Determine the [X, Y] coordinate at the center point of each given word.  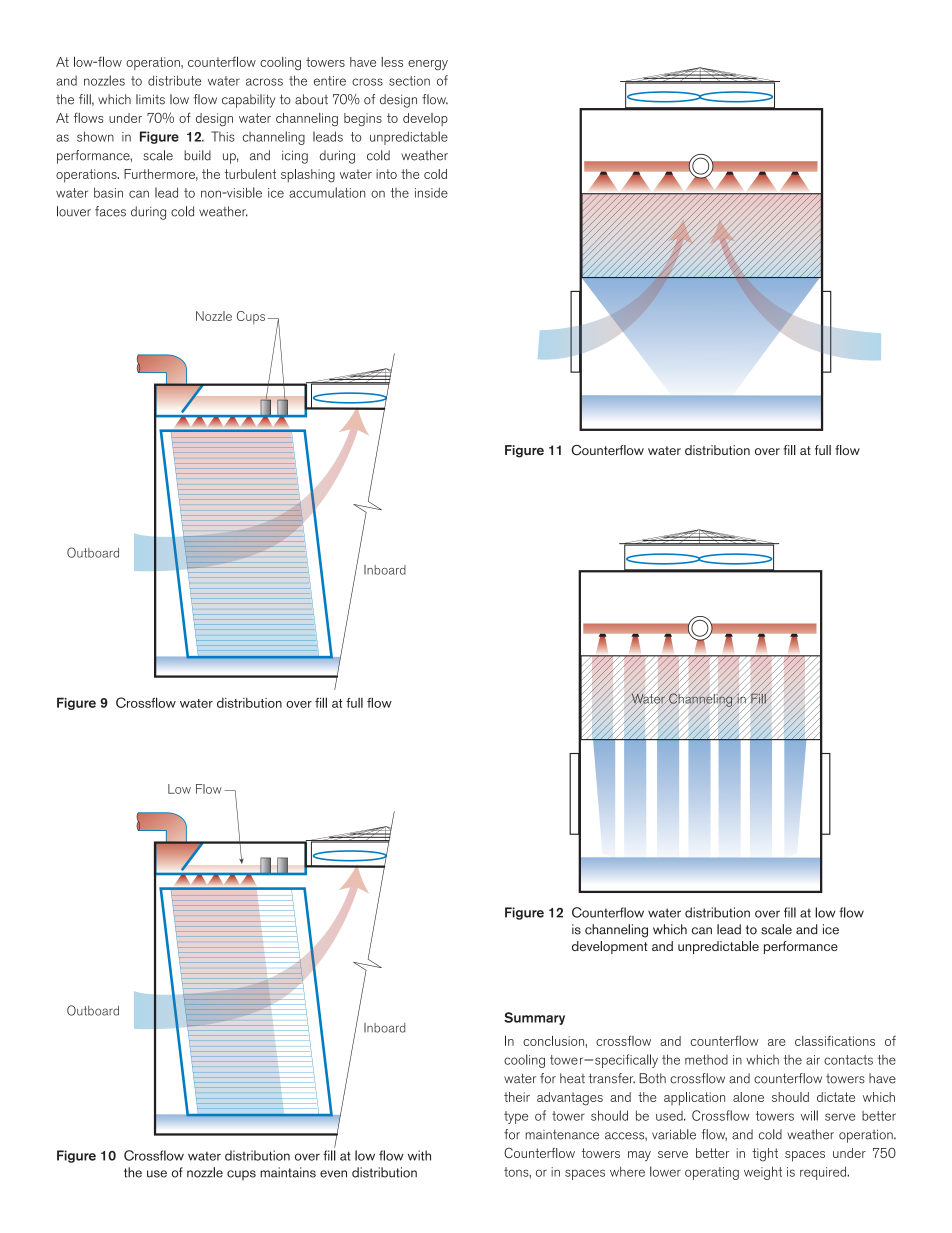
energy [428, 65]
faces [110, 211]
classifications [835, 1040]
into [386, 174]
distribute [174, 80]
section [409, 81]
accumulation [327, 192]
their [517, 1097]
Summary [534, 1018]
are [777, 1042]
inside [431, 192]
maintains [288, 1172]
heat [572, 1078]
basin [108, 192]
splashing [308, 176]
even [333, 1174]
